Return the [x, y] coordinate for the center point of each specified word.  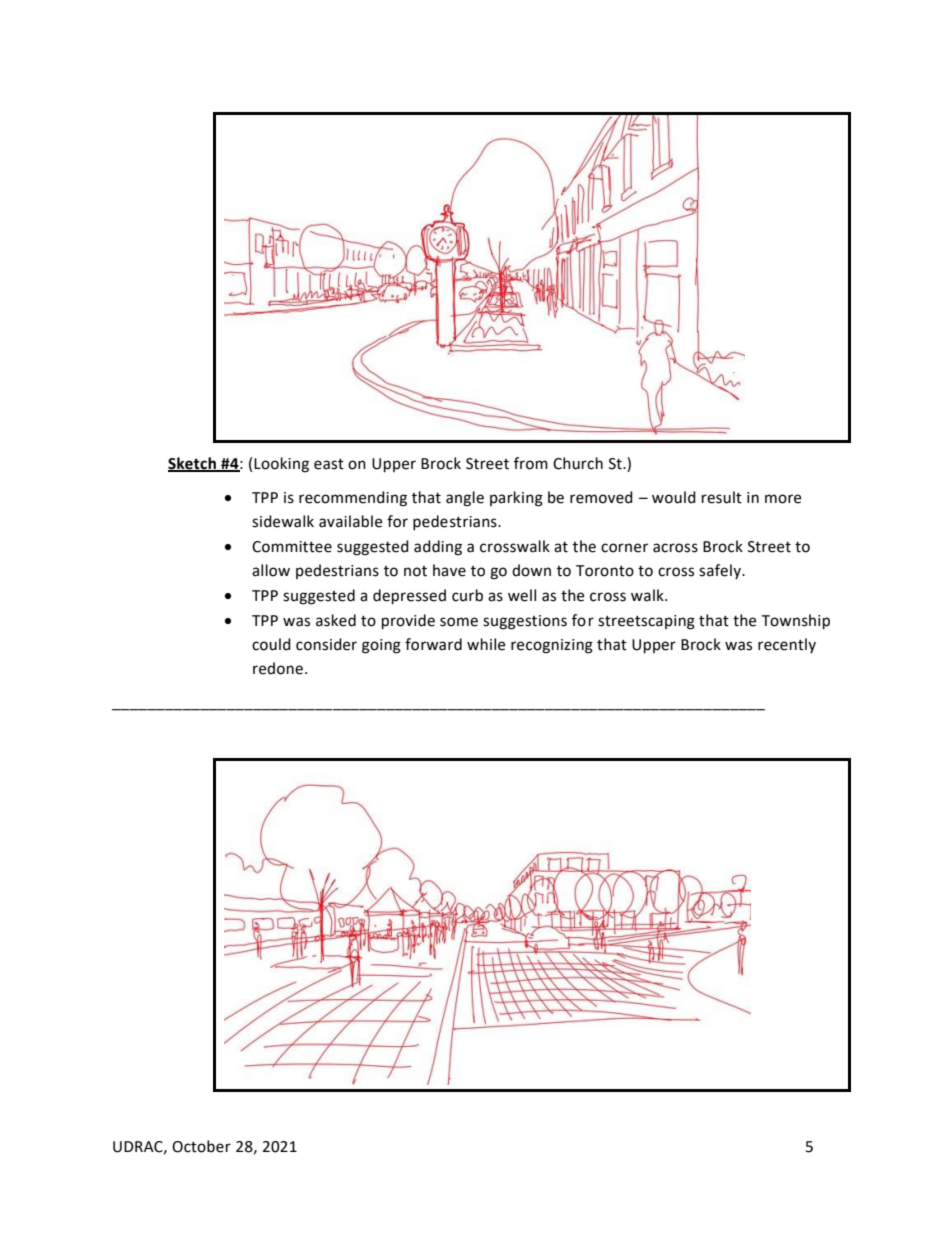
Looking [281, 465]
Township [795, 622]
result [722, 497]
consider [326, 644]
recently [787, 645]
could [271, 644]
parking [516, 499]
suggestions [525, 622]
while [486, 644]
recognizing [552, 646]
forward [433, 644]
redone [278, 668]
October [201, 1146]
